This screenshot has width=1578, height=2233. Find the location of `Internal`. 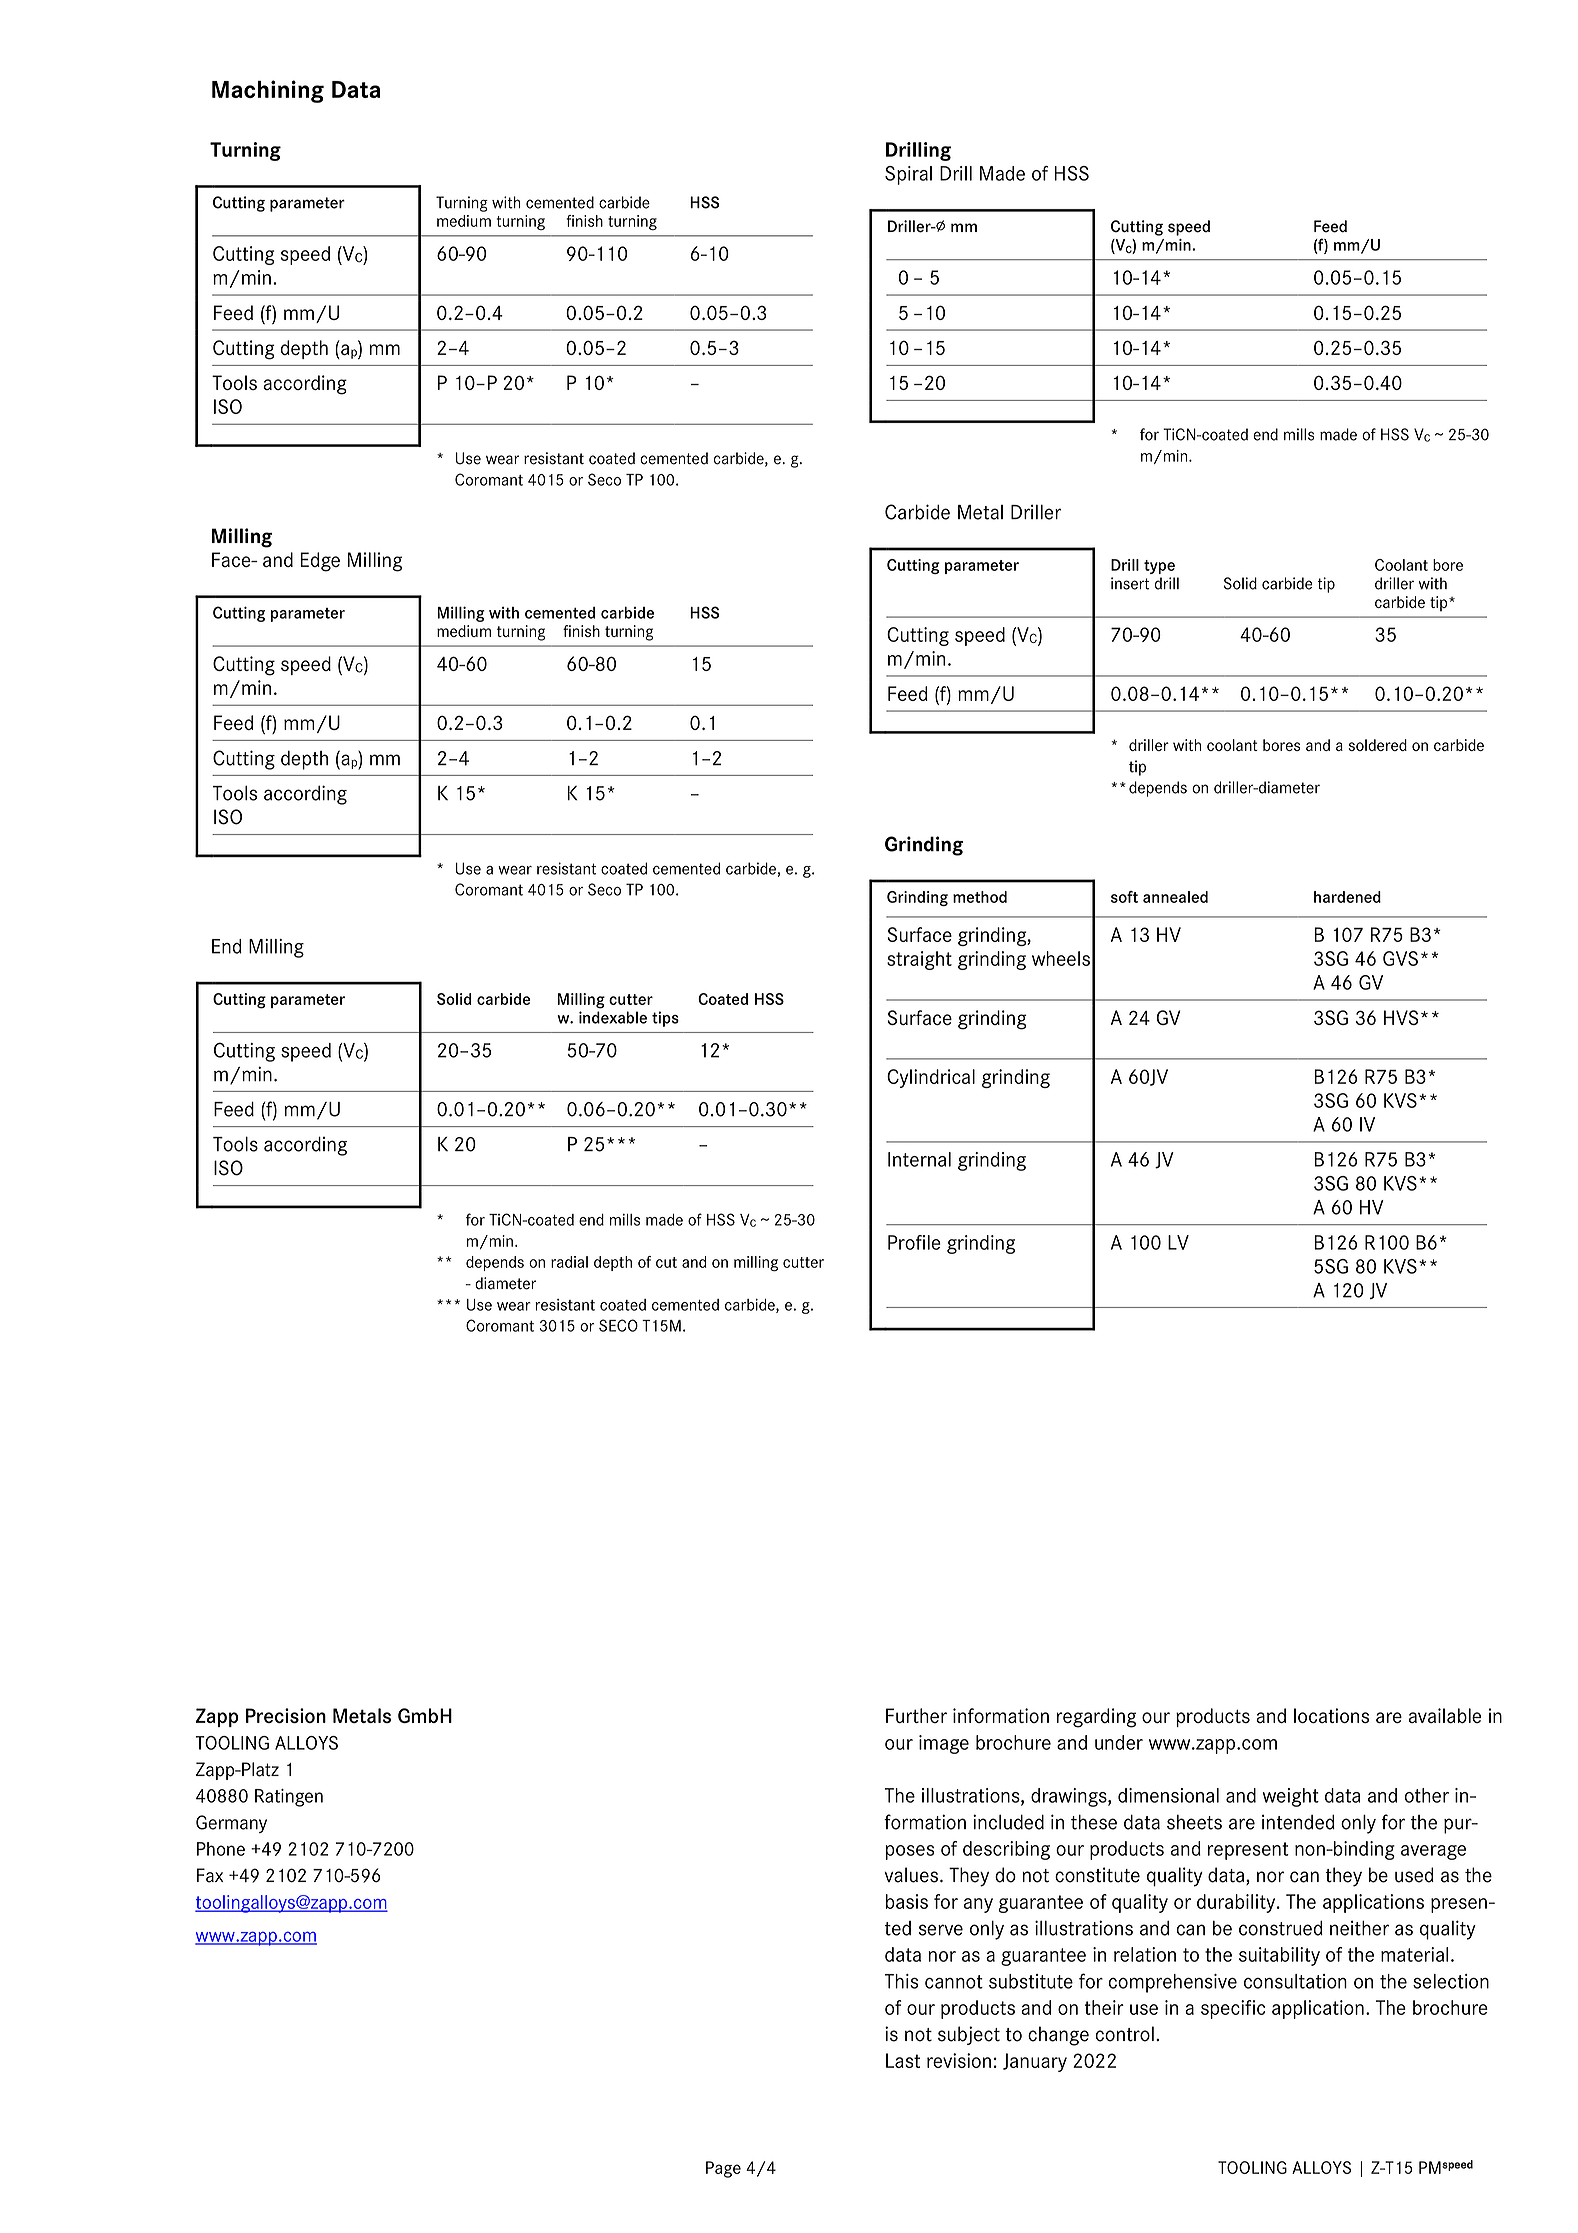

Internal is located at coordinates (919, 1159).
